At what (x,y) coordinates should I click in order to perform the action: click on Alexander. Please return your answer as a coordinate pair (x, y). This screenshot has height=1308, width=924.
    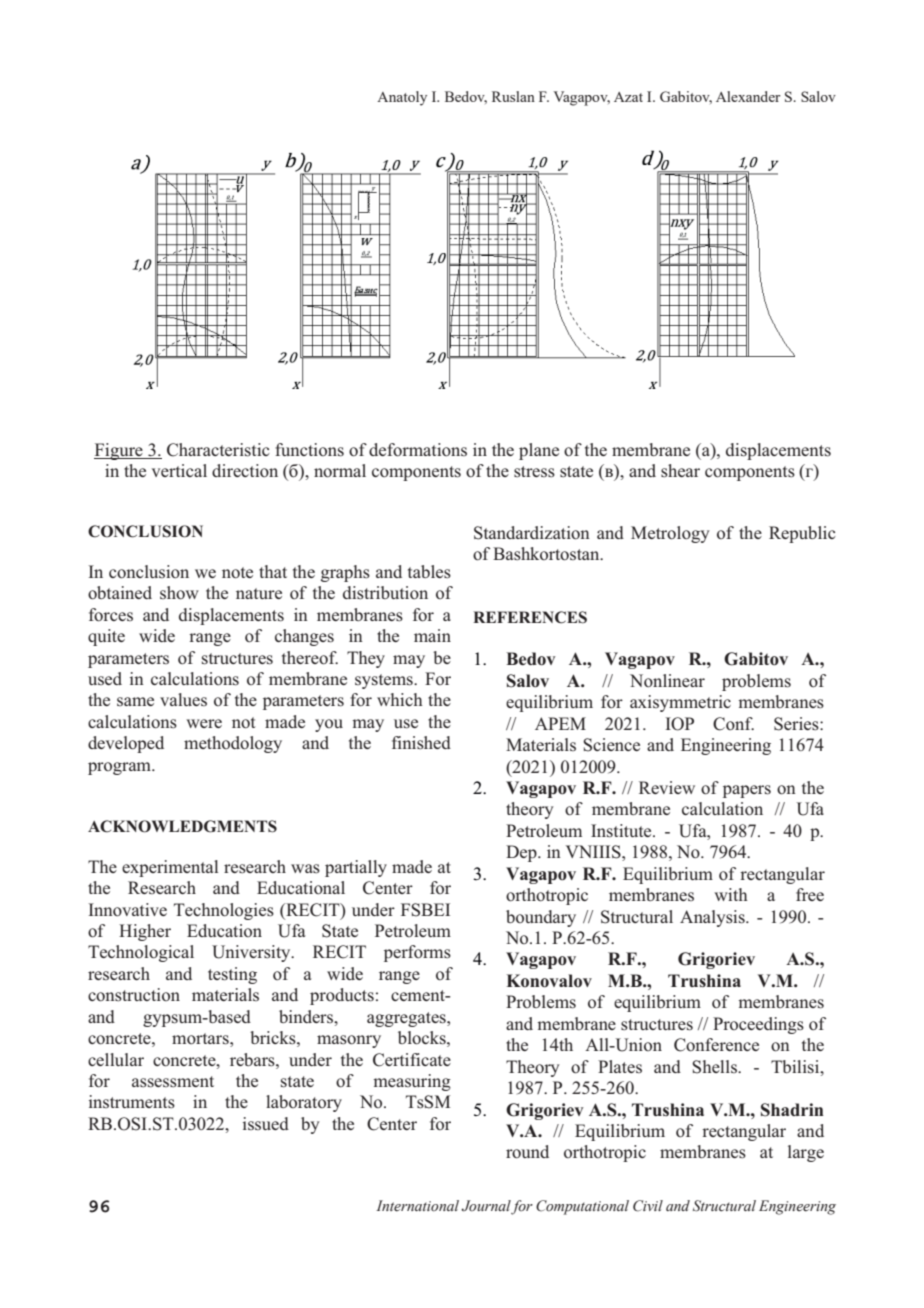
    Looking at the image, I should click on (748, 96).
